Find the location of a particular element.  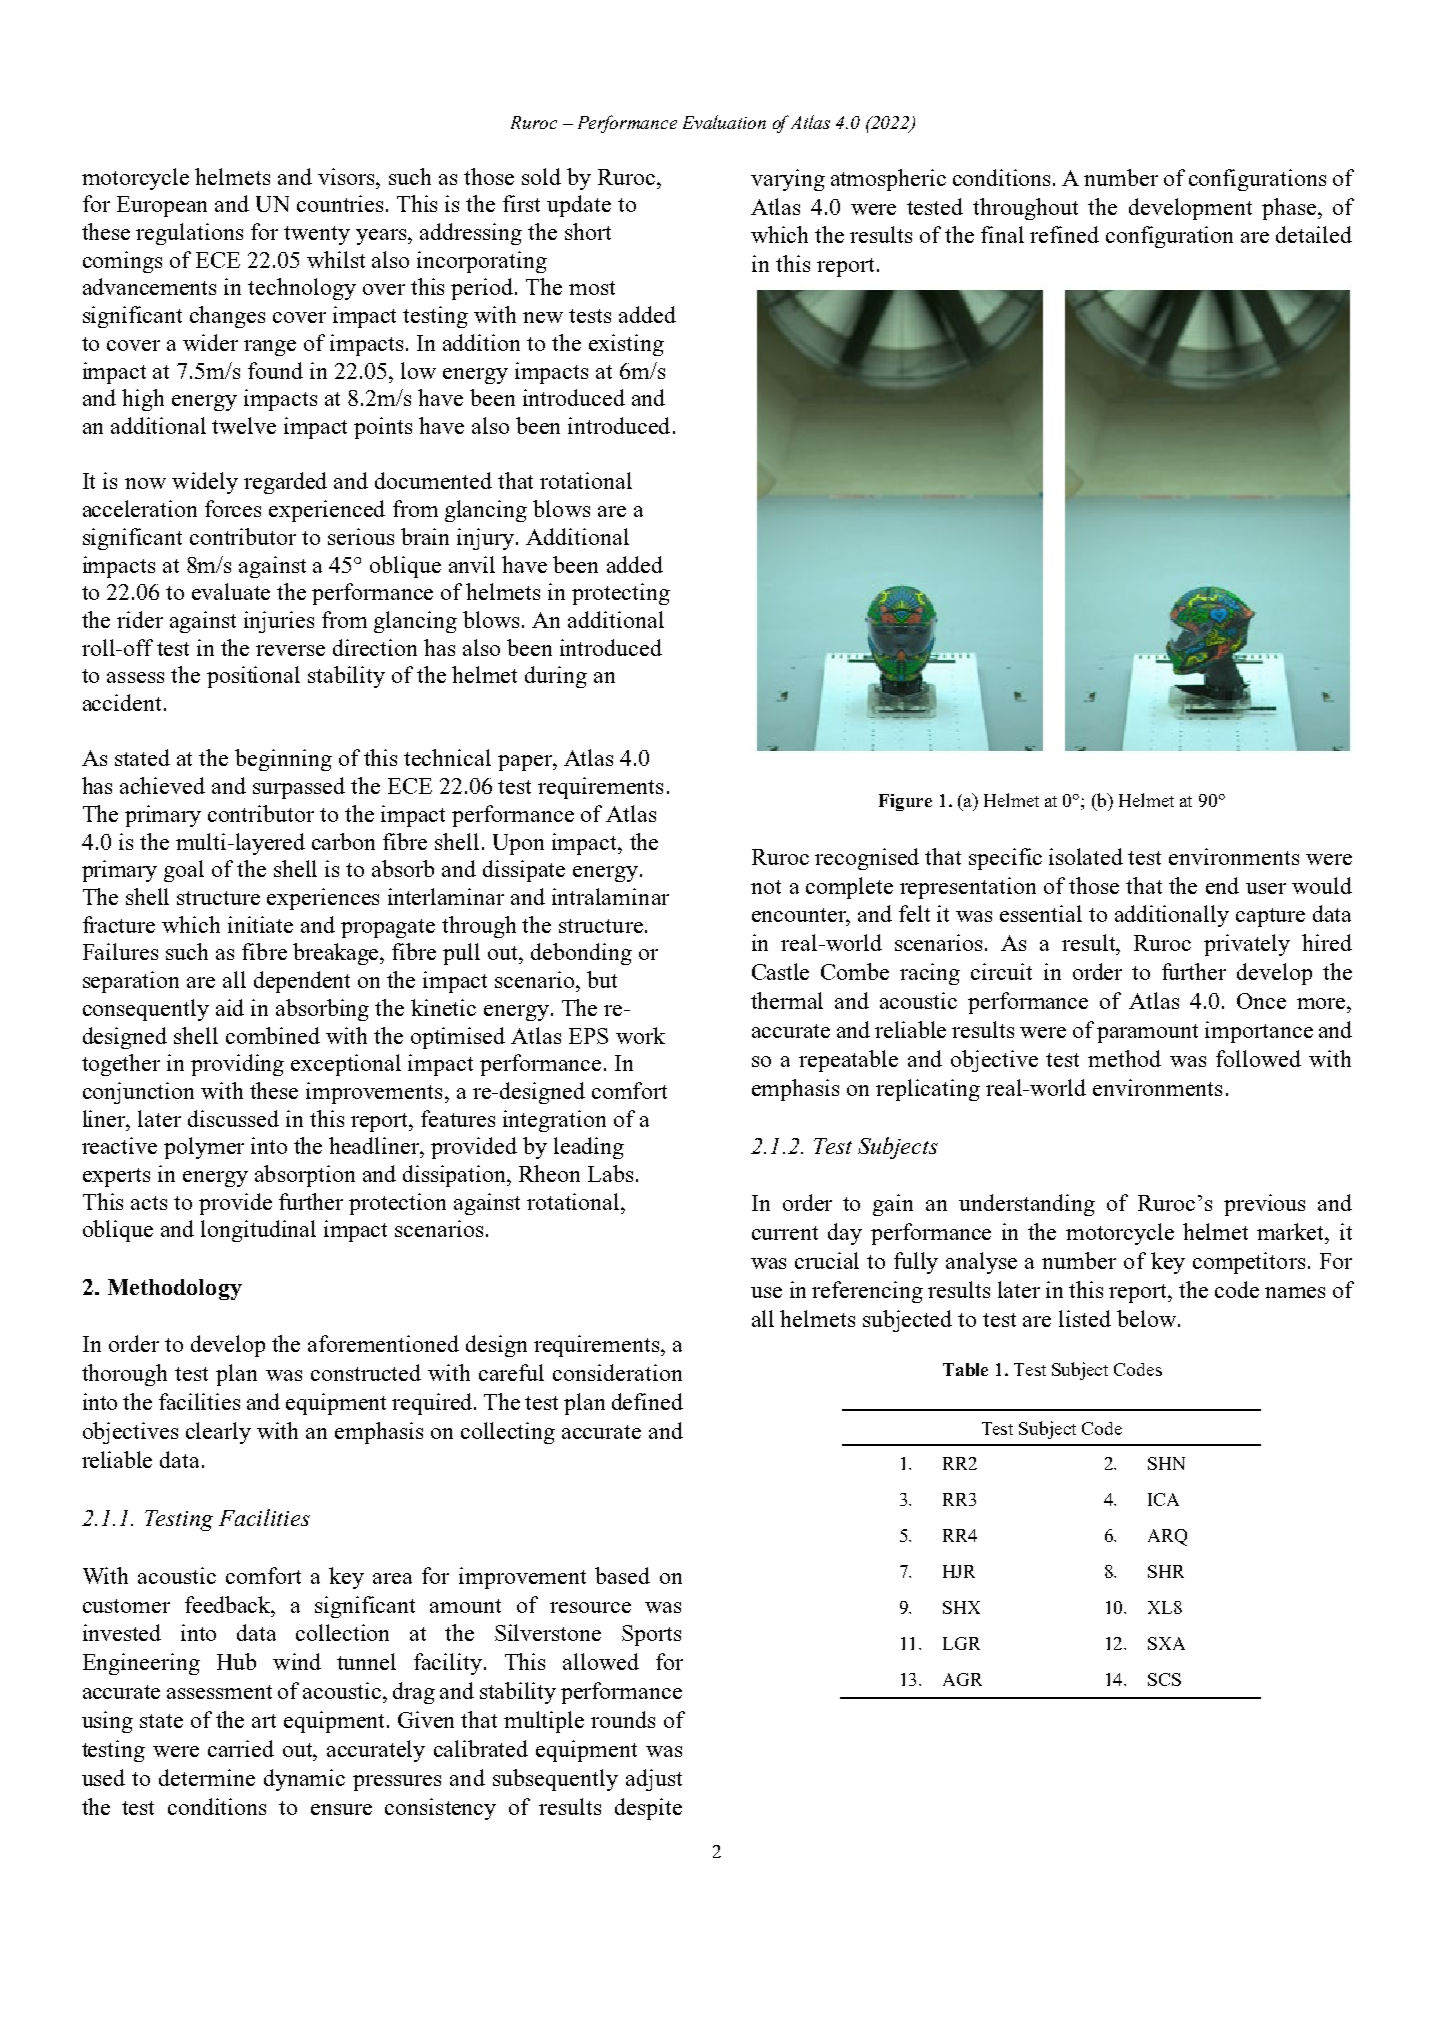

carried is located at coordinates (241, 1748).
